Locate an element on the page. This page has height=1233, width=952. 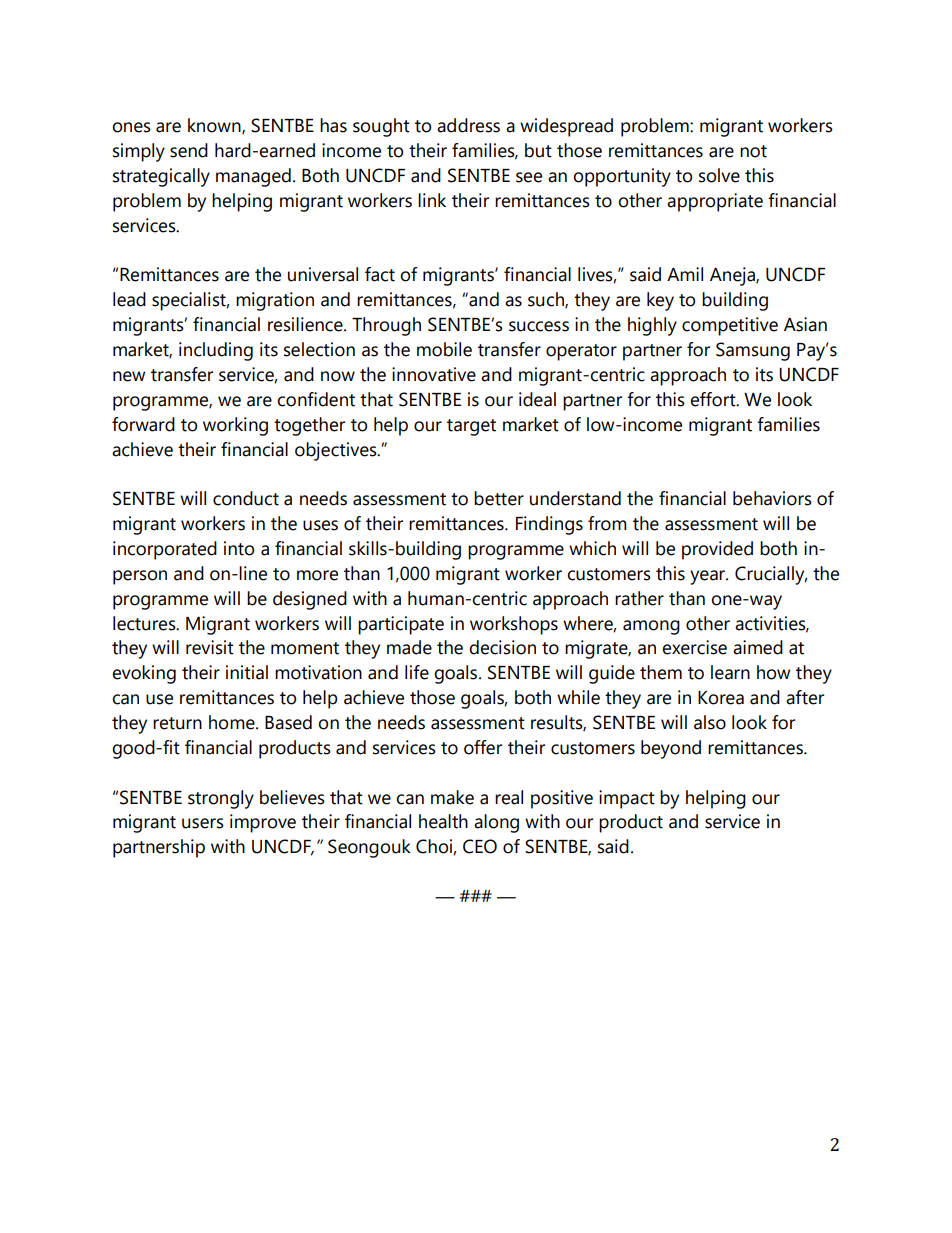
not is located at coordinates (753, 151).
